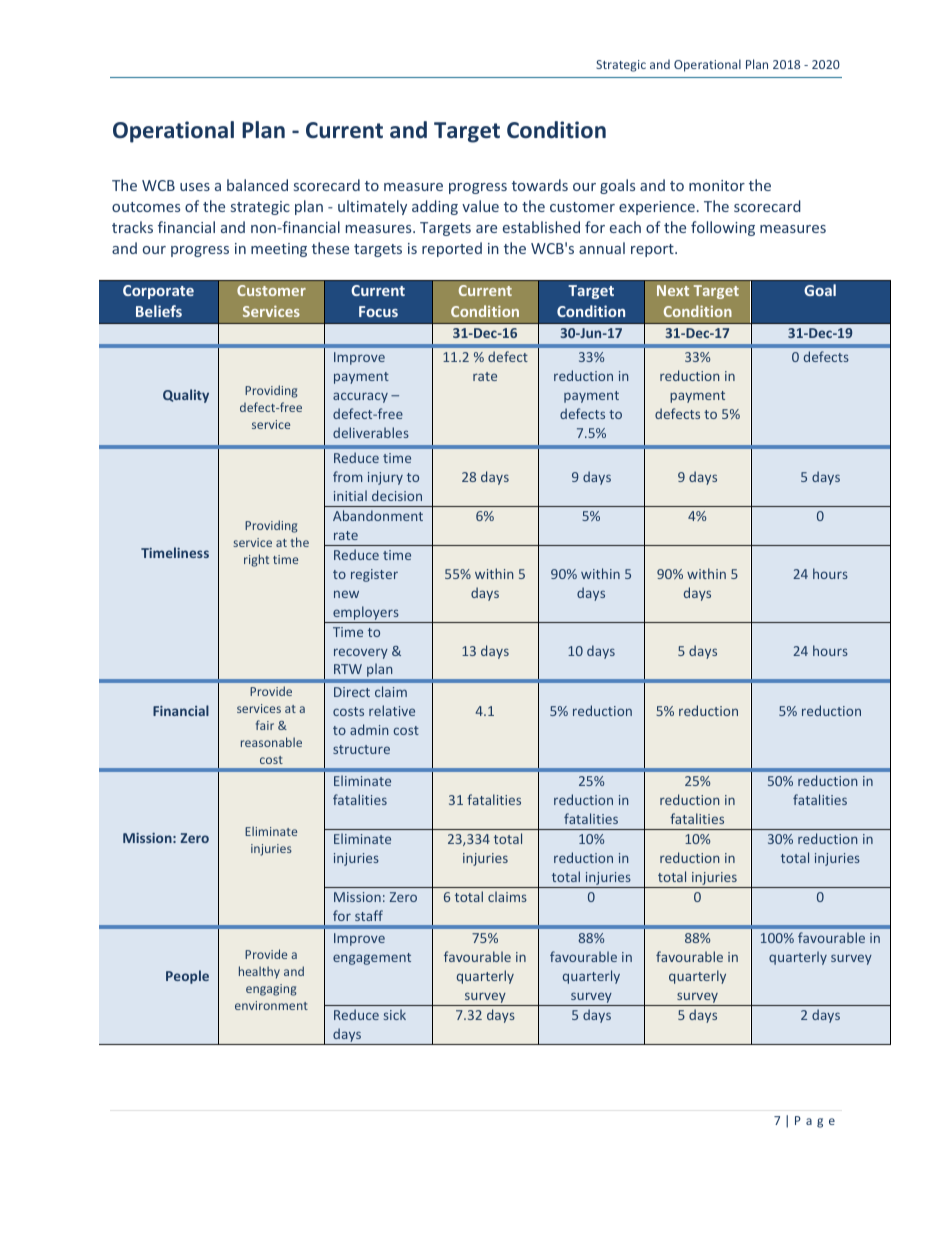 This document has height=1233, width=952. I want to click on experience, so click(657, 208).
